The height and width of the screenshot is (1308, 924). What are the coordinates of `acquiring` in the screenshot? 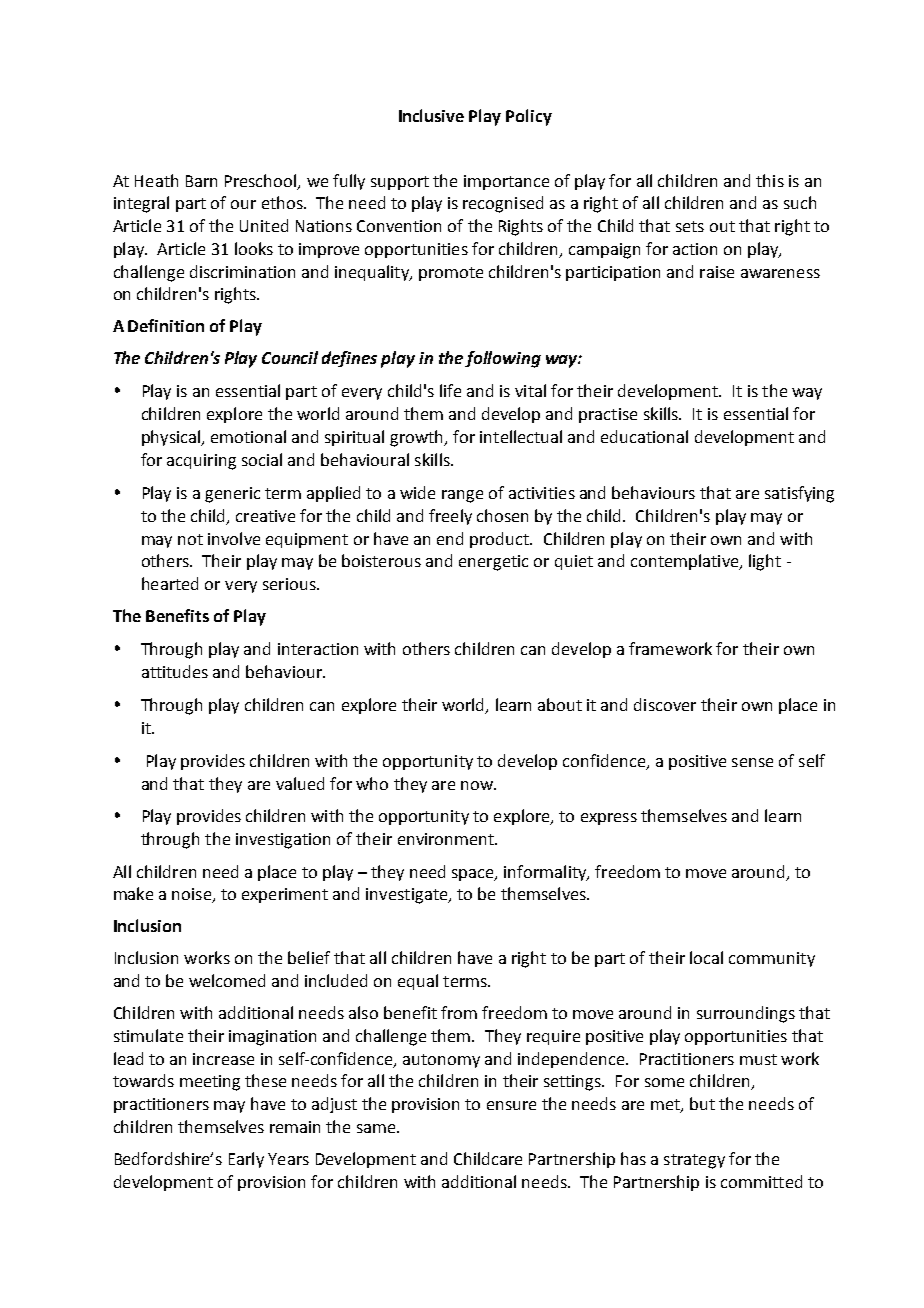 It's located at (201, 462).
